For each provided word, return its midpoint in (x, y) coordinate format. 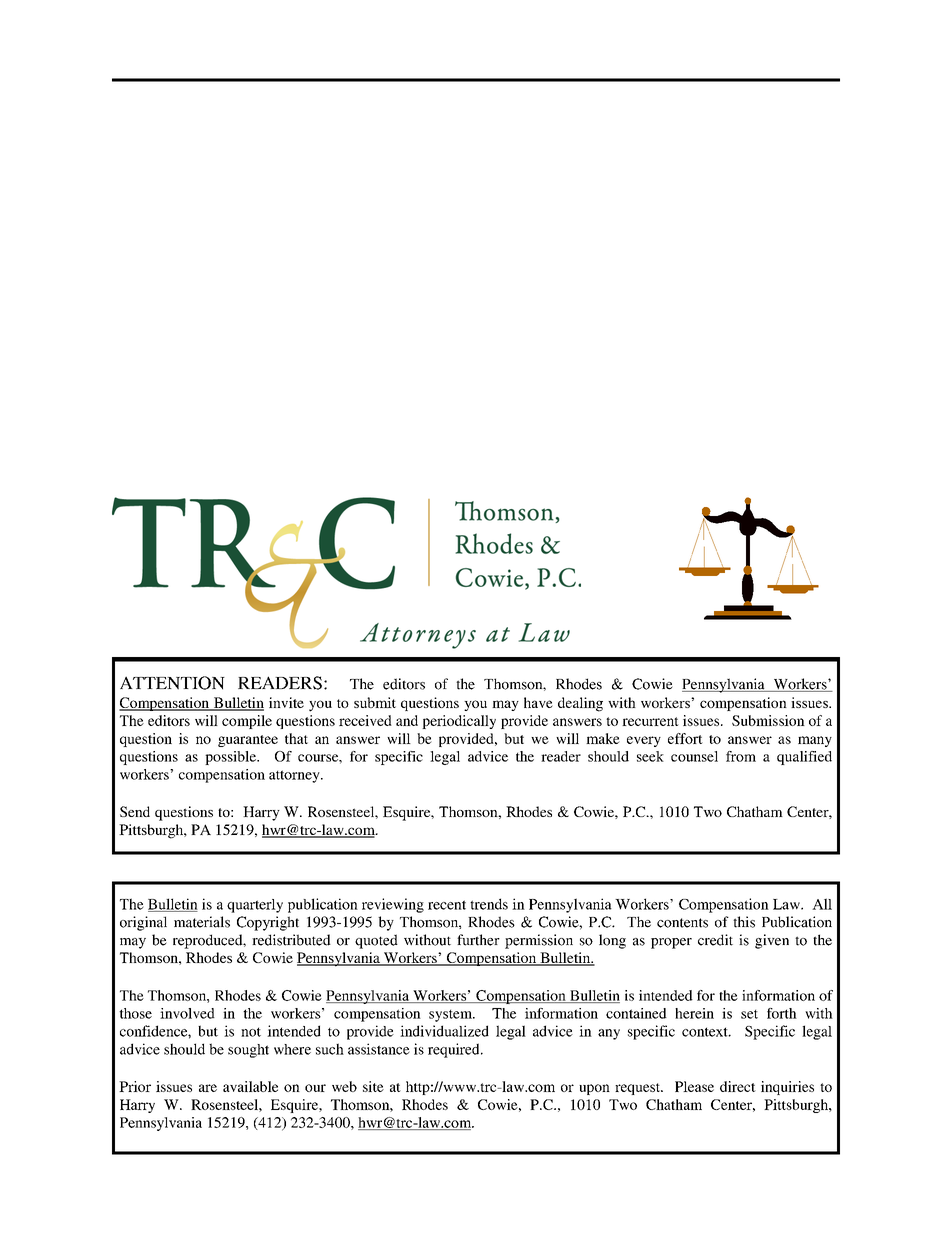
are (208, 1088)
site (373, 1086)
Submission (768, 720)
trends (489, 904)
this (744, 922)
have (538, 702)
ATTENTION (172, 683)
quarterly (255, 906)
